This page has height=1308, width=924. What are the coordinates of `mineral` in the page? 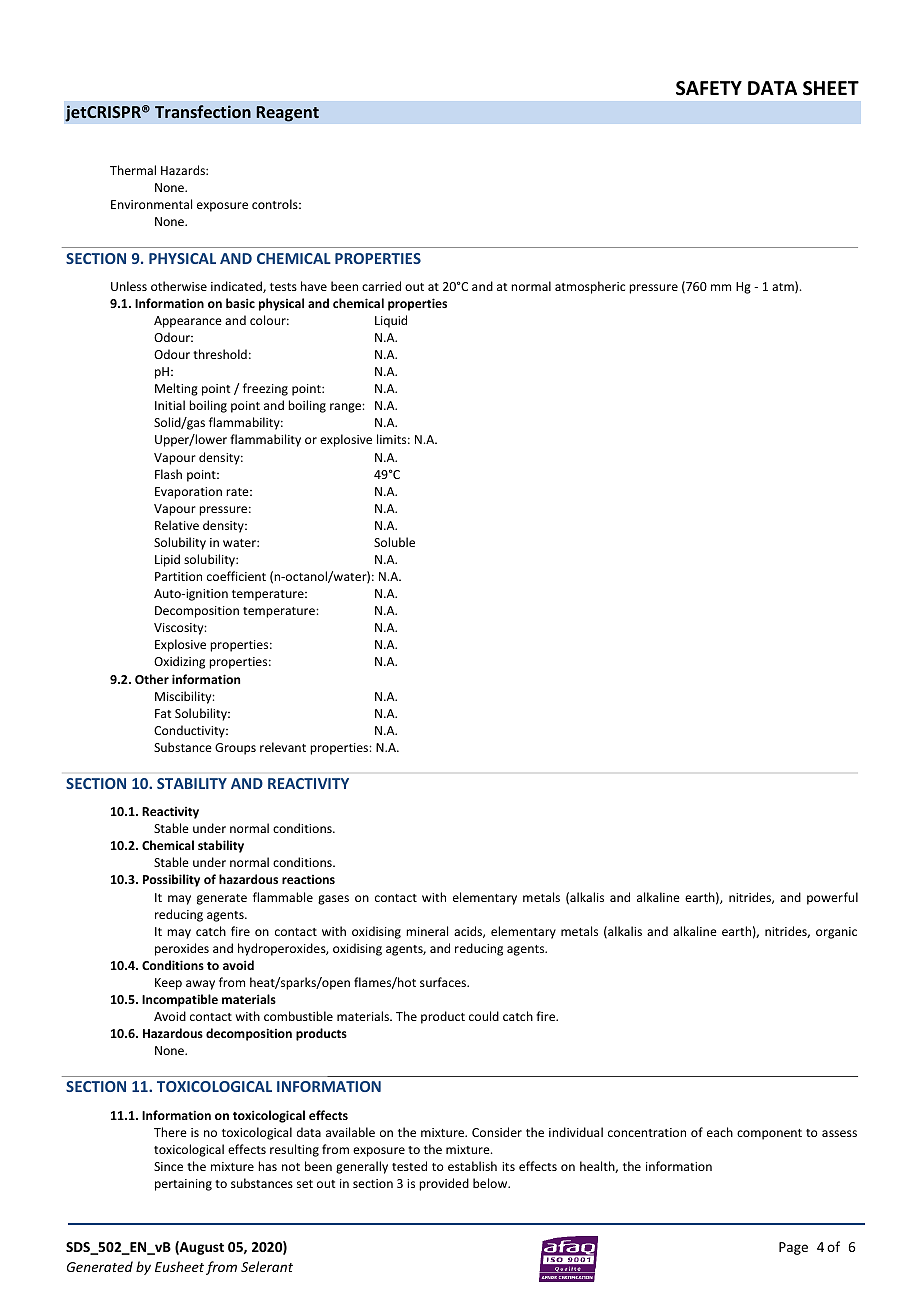 It's located at (427, 931).
